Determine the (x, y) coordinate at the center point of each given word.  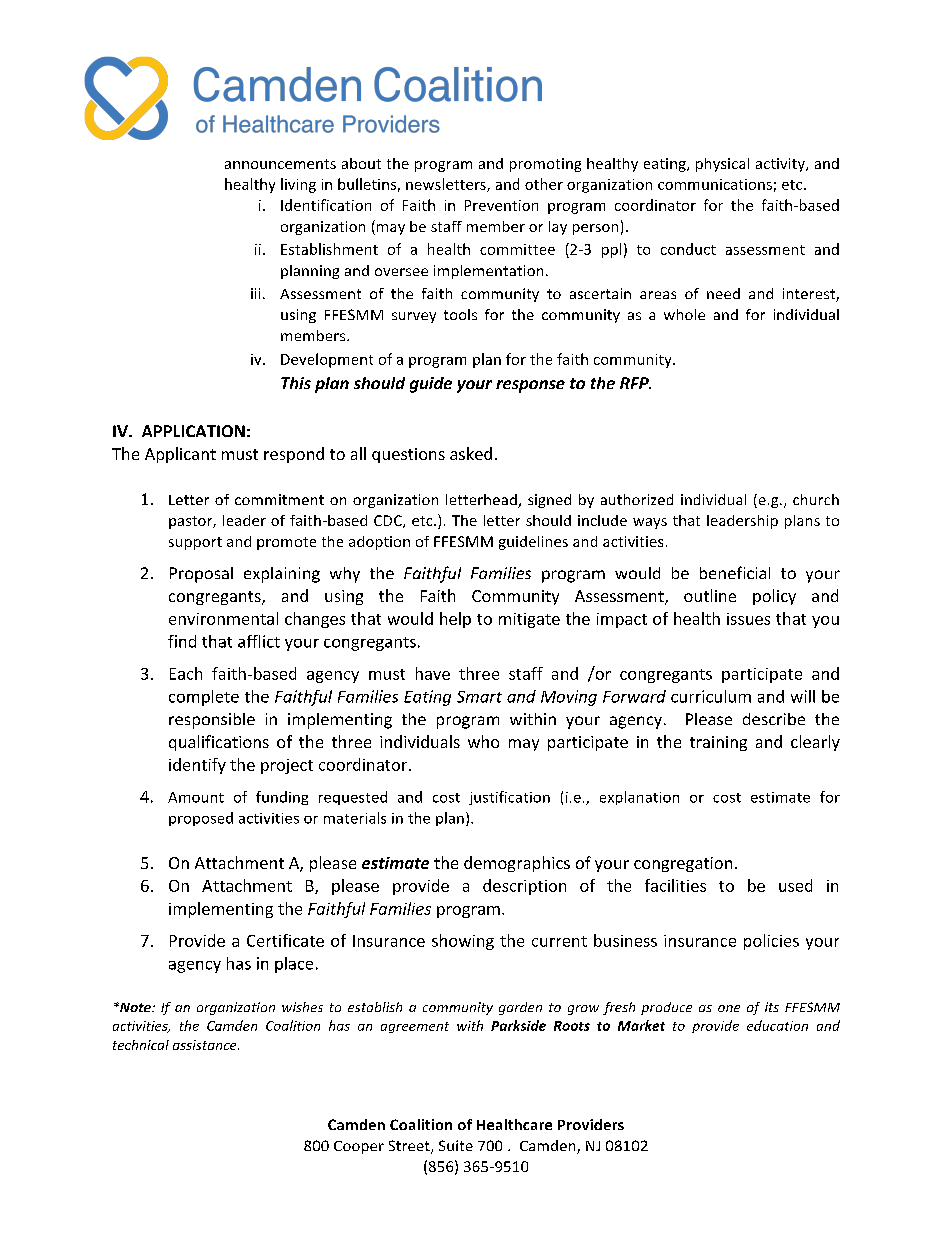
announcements (280, 164)
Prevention (501, 205)
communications (715, 184)
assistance (206, 1045)
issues (748, 619)
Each (186, 673)
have (433, 673)
